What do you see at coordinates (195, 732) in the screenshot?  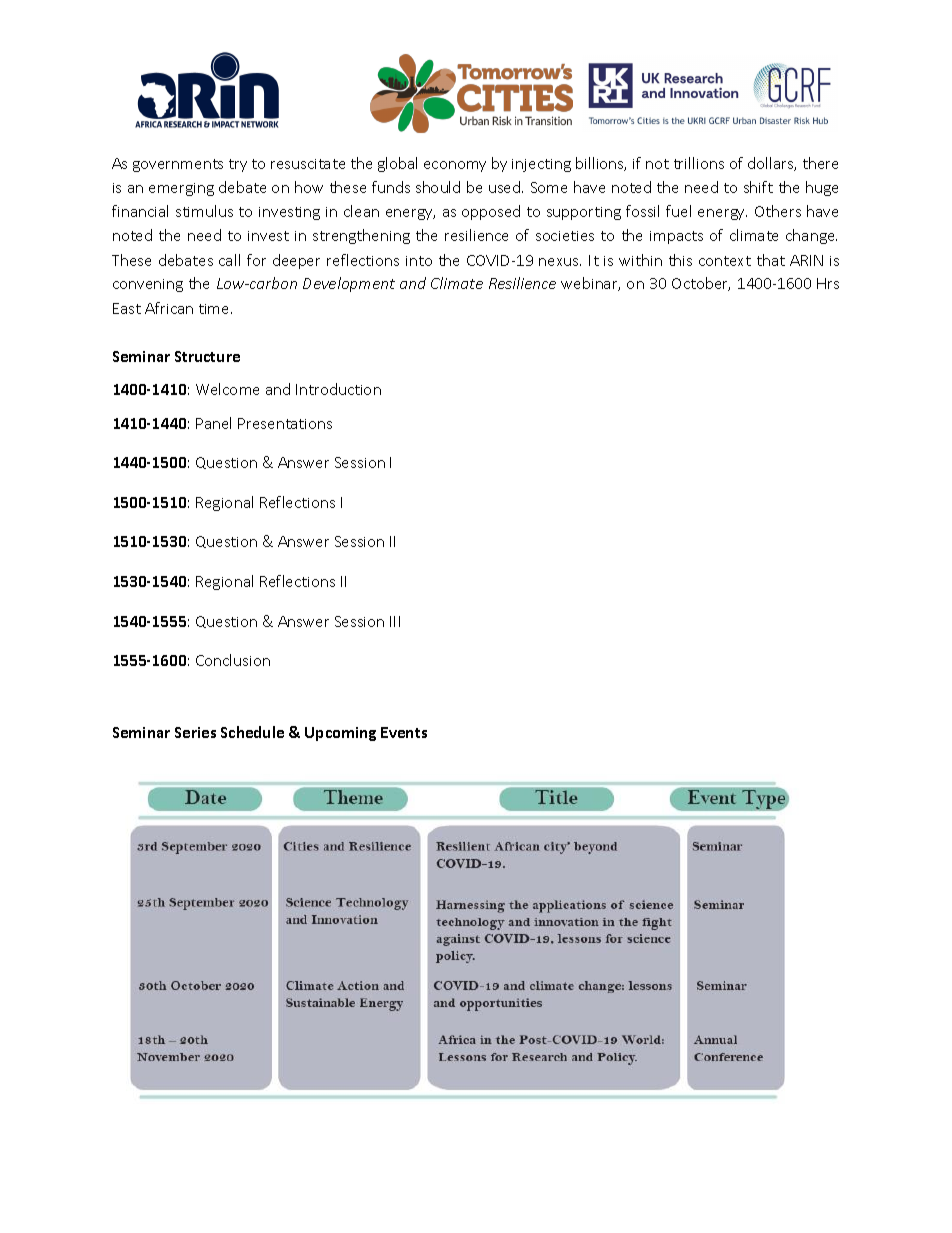 I see `Series` at bounding box center [195, 732].
